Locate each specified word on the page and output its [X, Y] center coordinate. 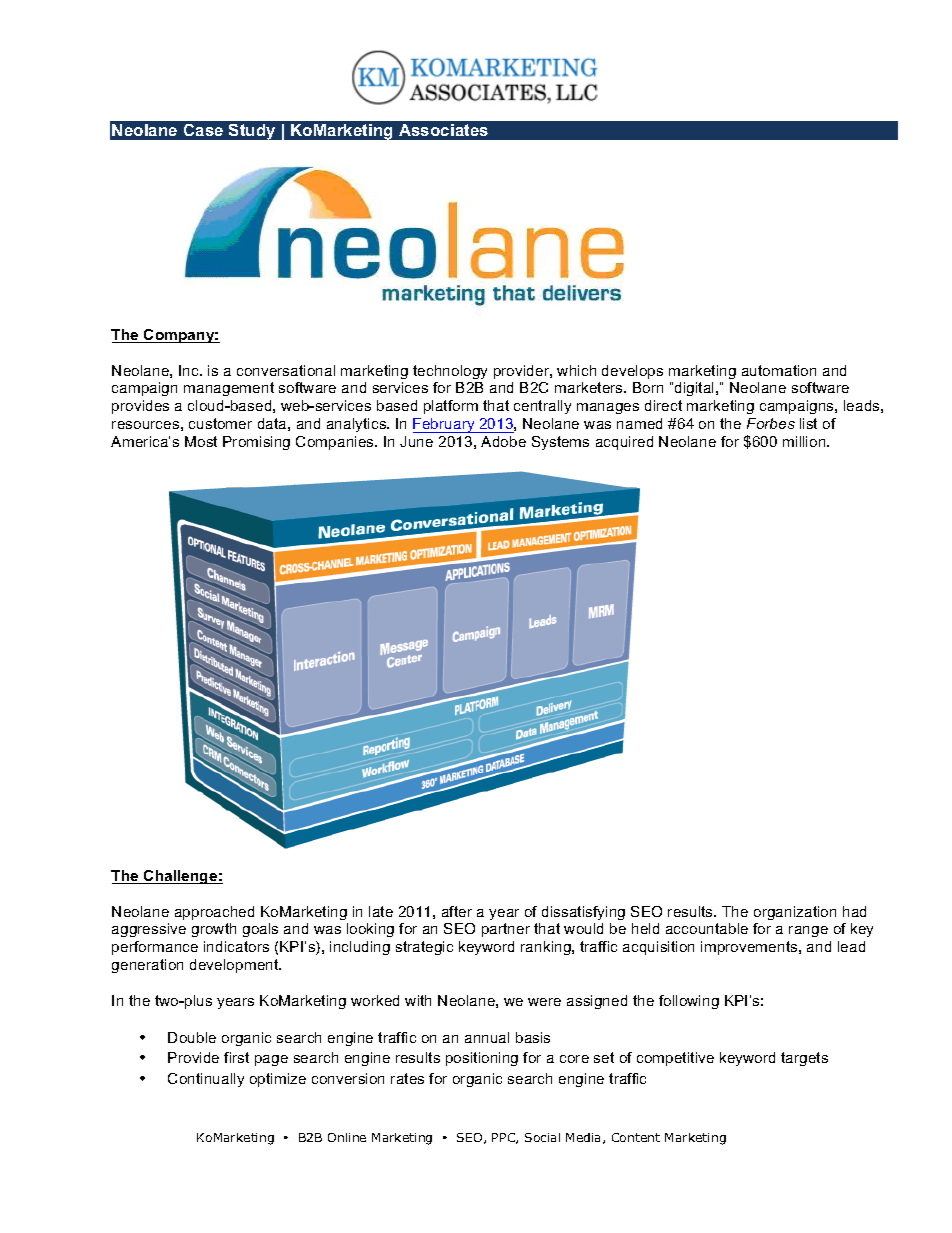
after [457, 911]
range [808, 931]
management [229, 389]
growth [214, 930]
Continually [206, 1080]
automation [779, 370]
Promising [256, 443]
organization [795, 913]
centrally [542, 407]
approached [214, 913]
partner [506, 930]
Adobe [503, 441]
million [805, 441]
